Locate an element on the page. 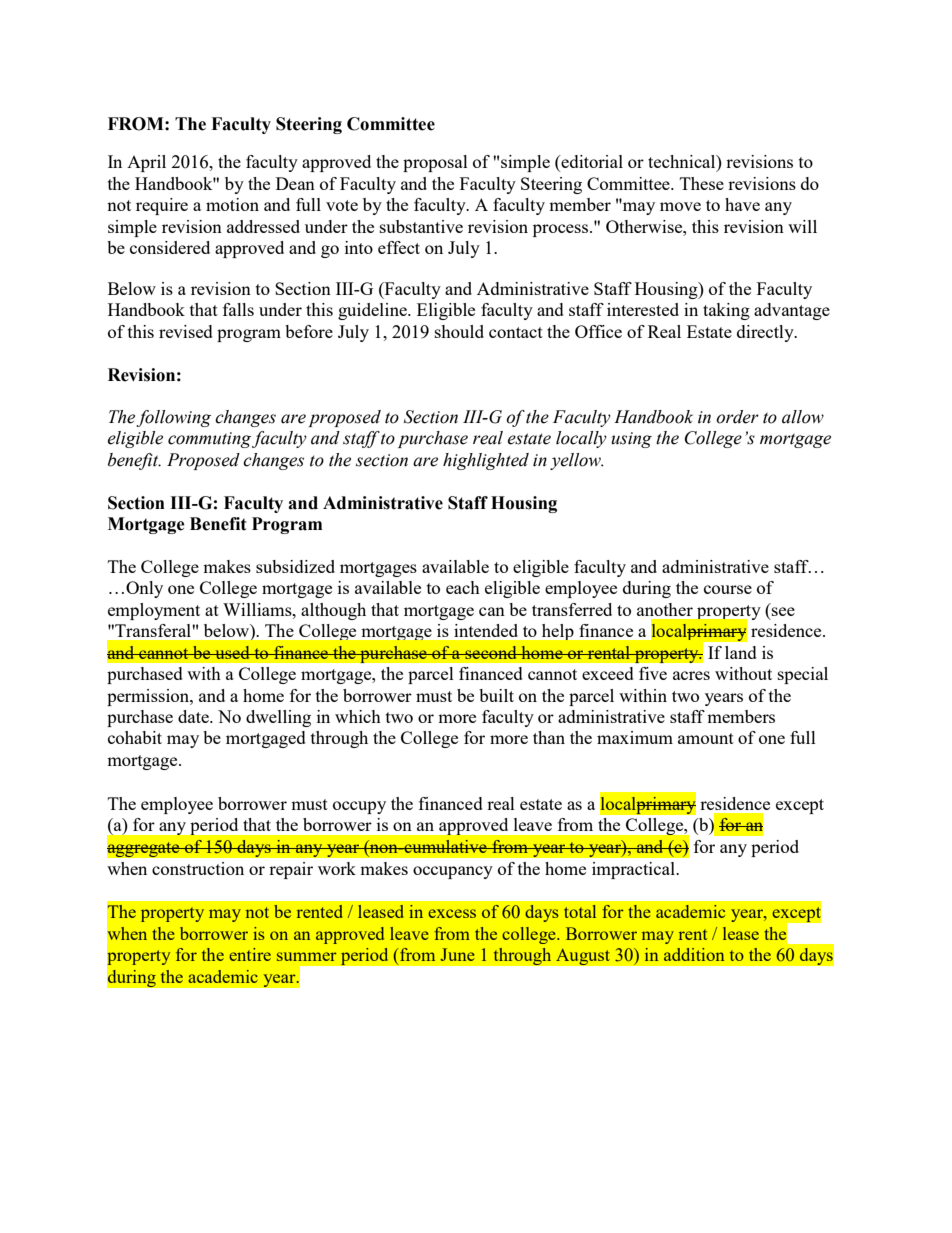 The height and width of the document is (1233, 952). subsidized is located at coordinates (295, 566).
